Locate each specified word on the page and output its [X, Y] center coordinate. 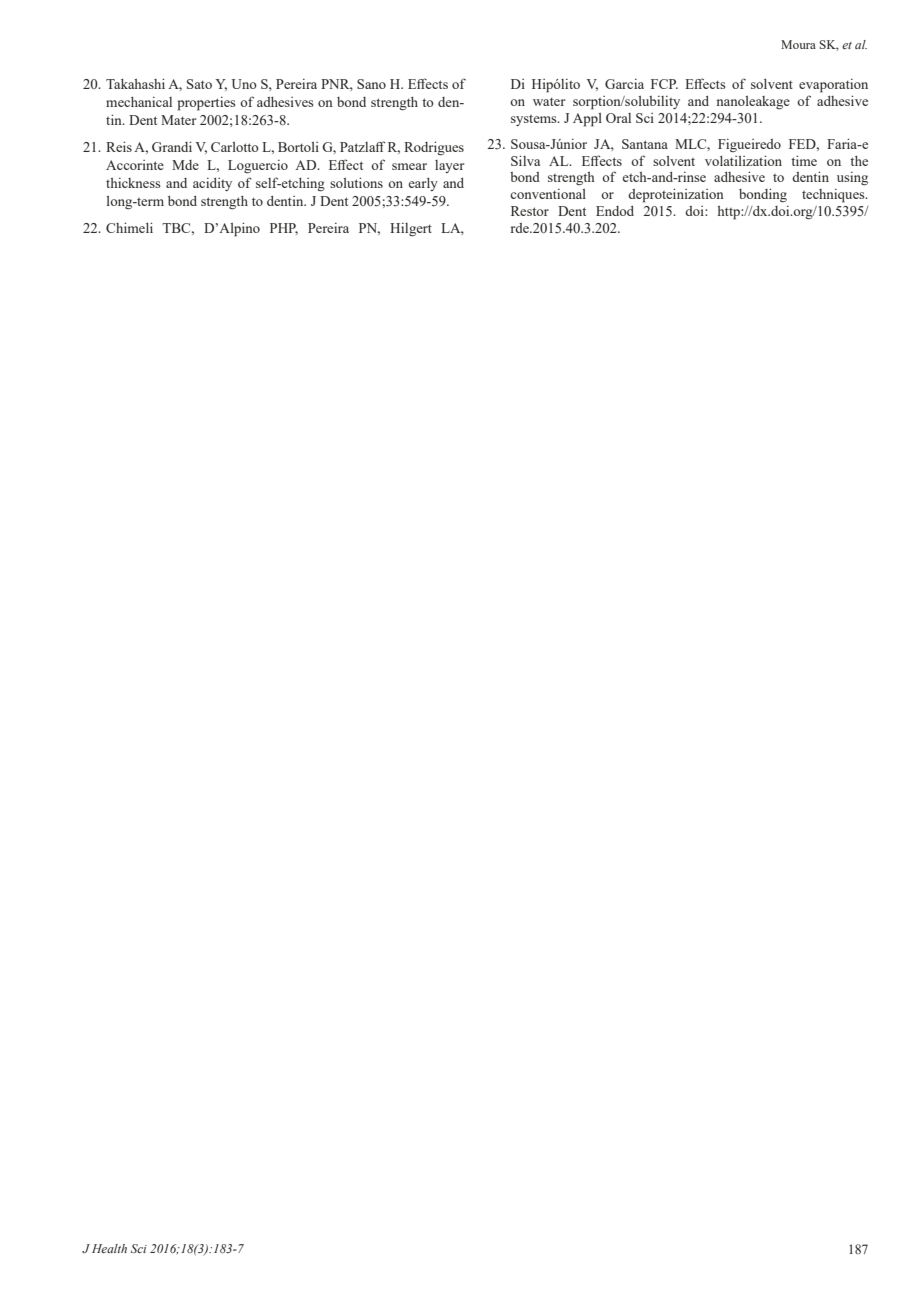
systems [535, 120]
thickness [133, 183]
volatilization [743, 160]
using [852, 179]
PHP [284, 229]
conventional [548, 194]
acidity [212, 184]
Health [109, 1248]
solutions [356, 182]
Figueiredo [749, 145]
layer [450, 166]
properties [206, 104]
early [423, 184]
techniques [834, 196]
